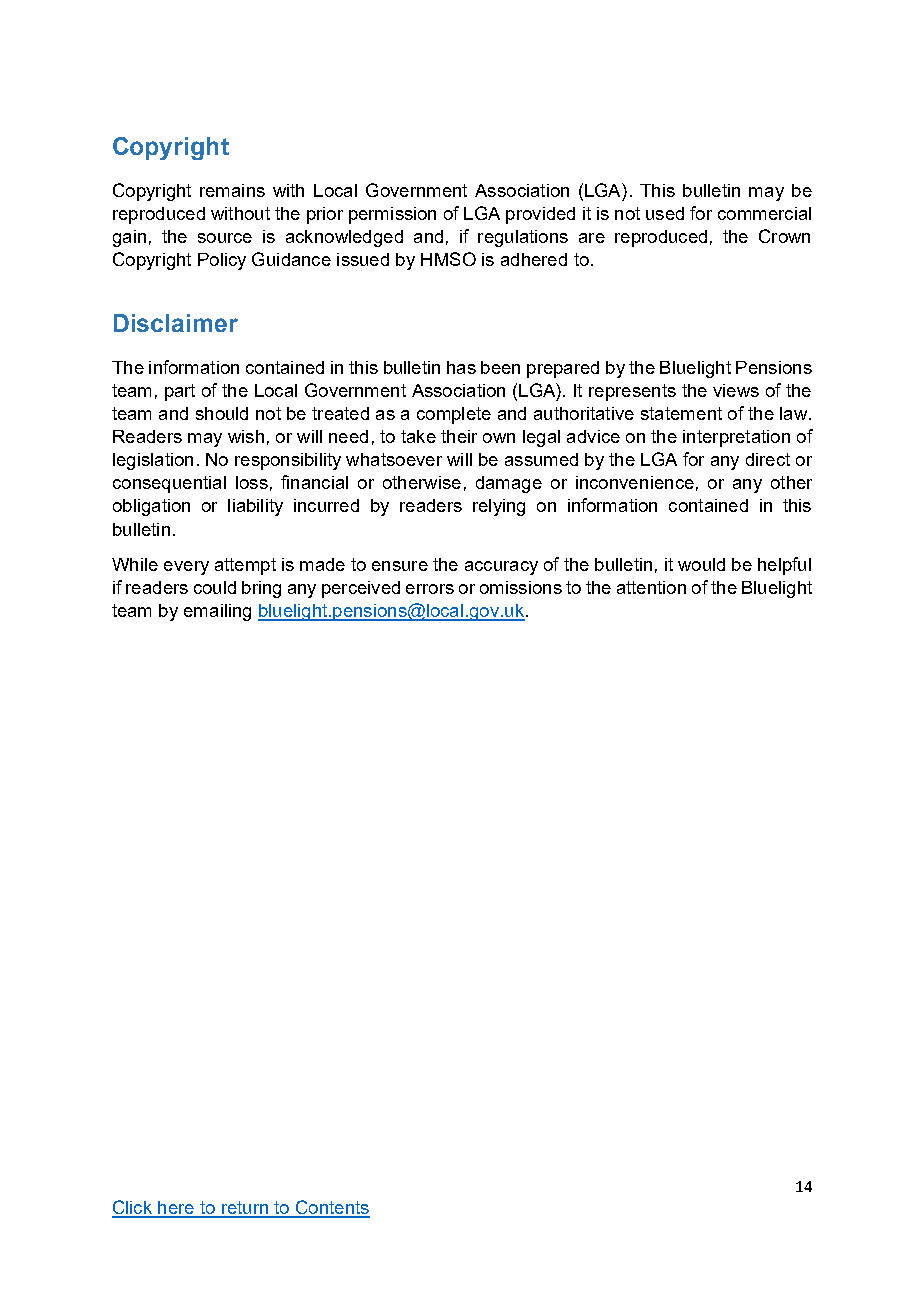  I want to click on commercial, so click(764, 213).
